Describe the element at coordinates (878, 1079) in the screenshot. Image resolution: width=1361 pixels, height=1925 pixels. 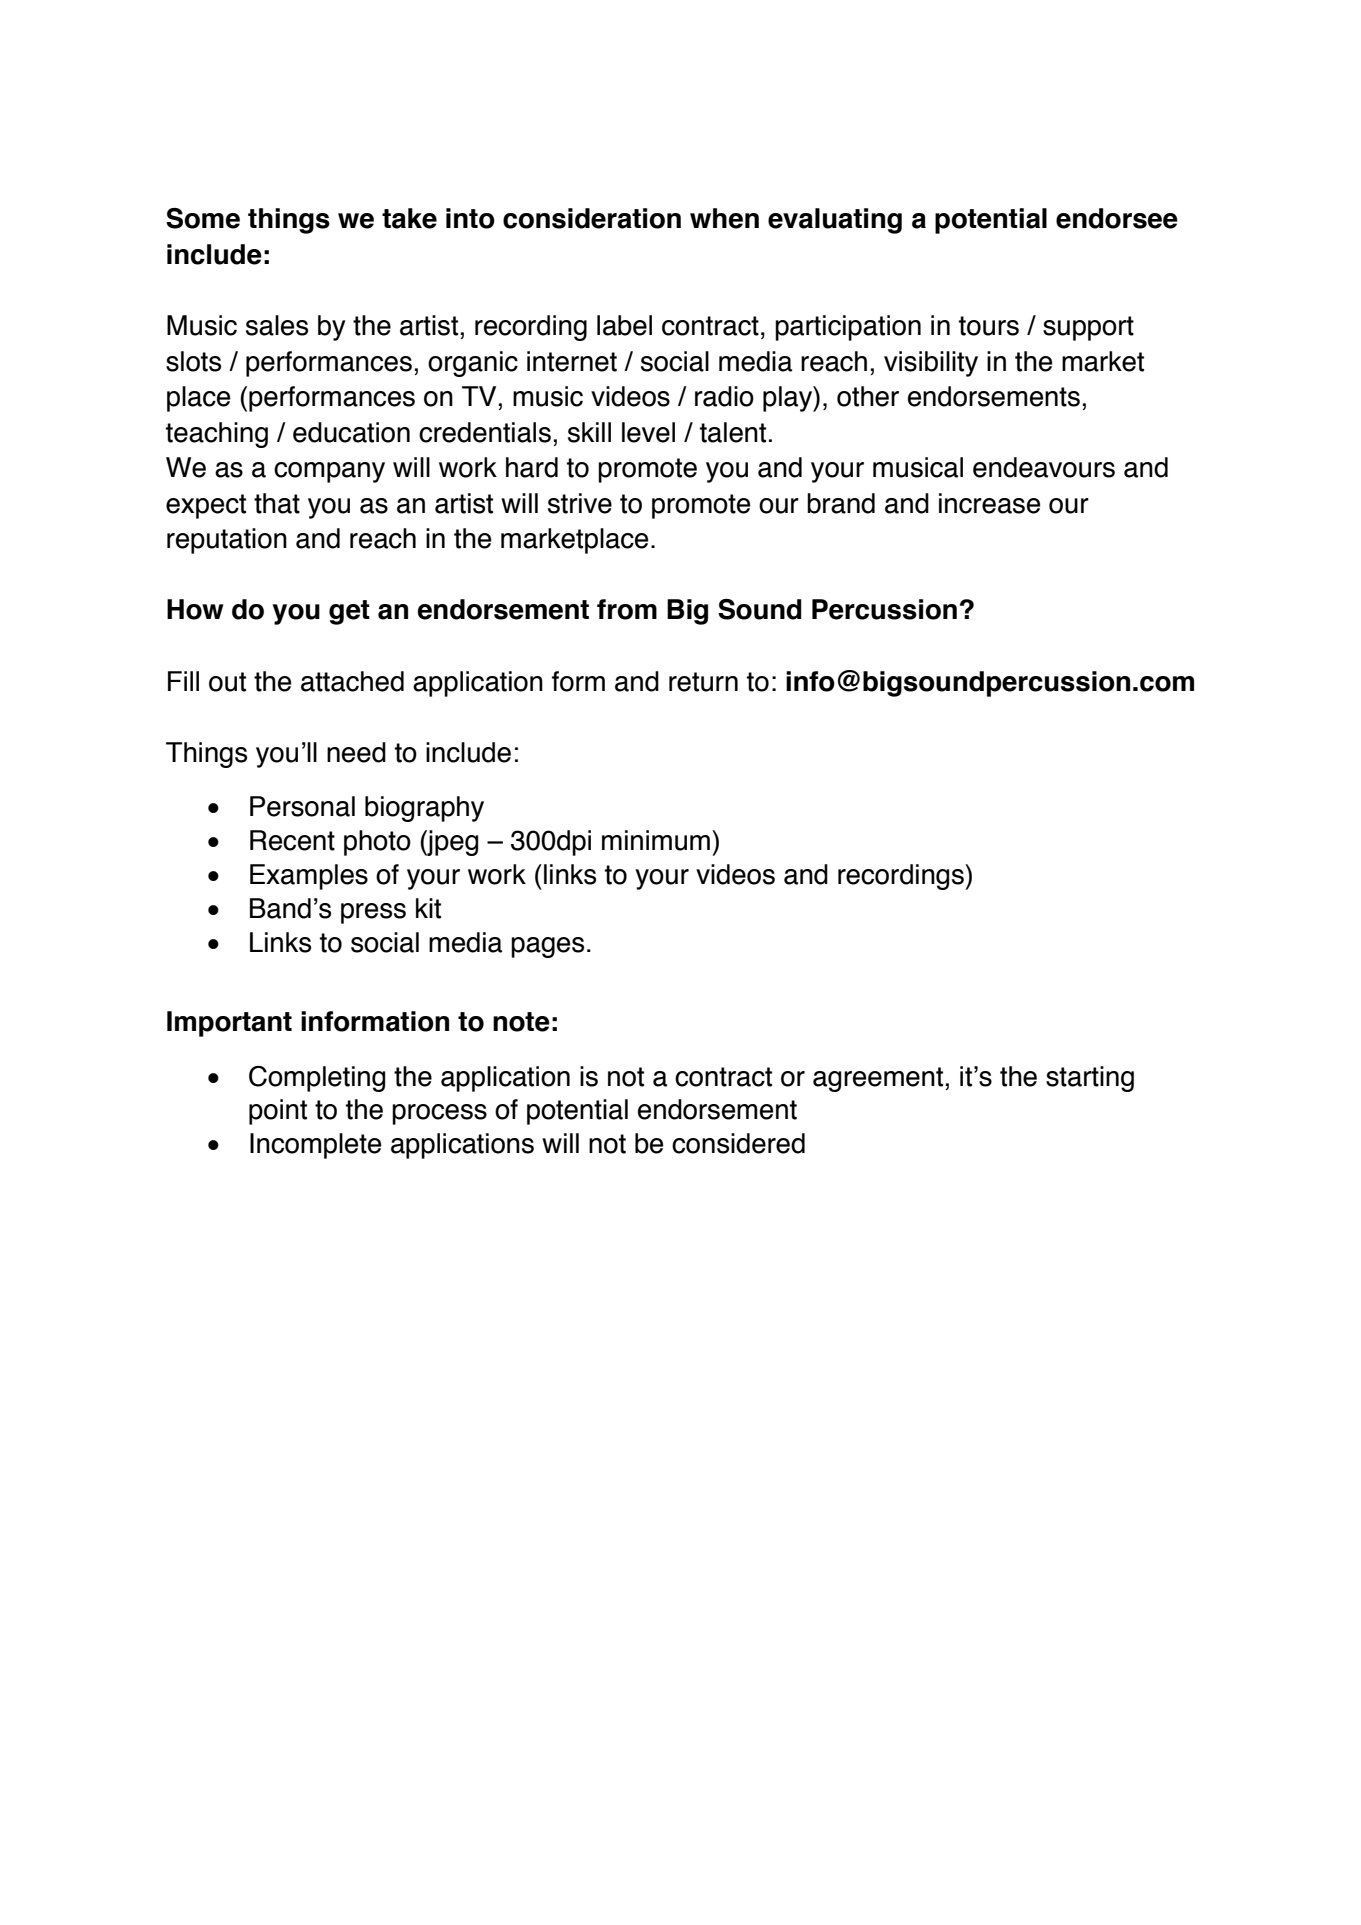
I see `agreement` at that location.
